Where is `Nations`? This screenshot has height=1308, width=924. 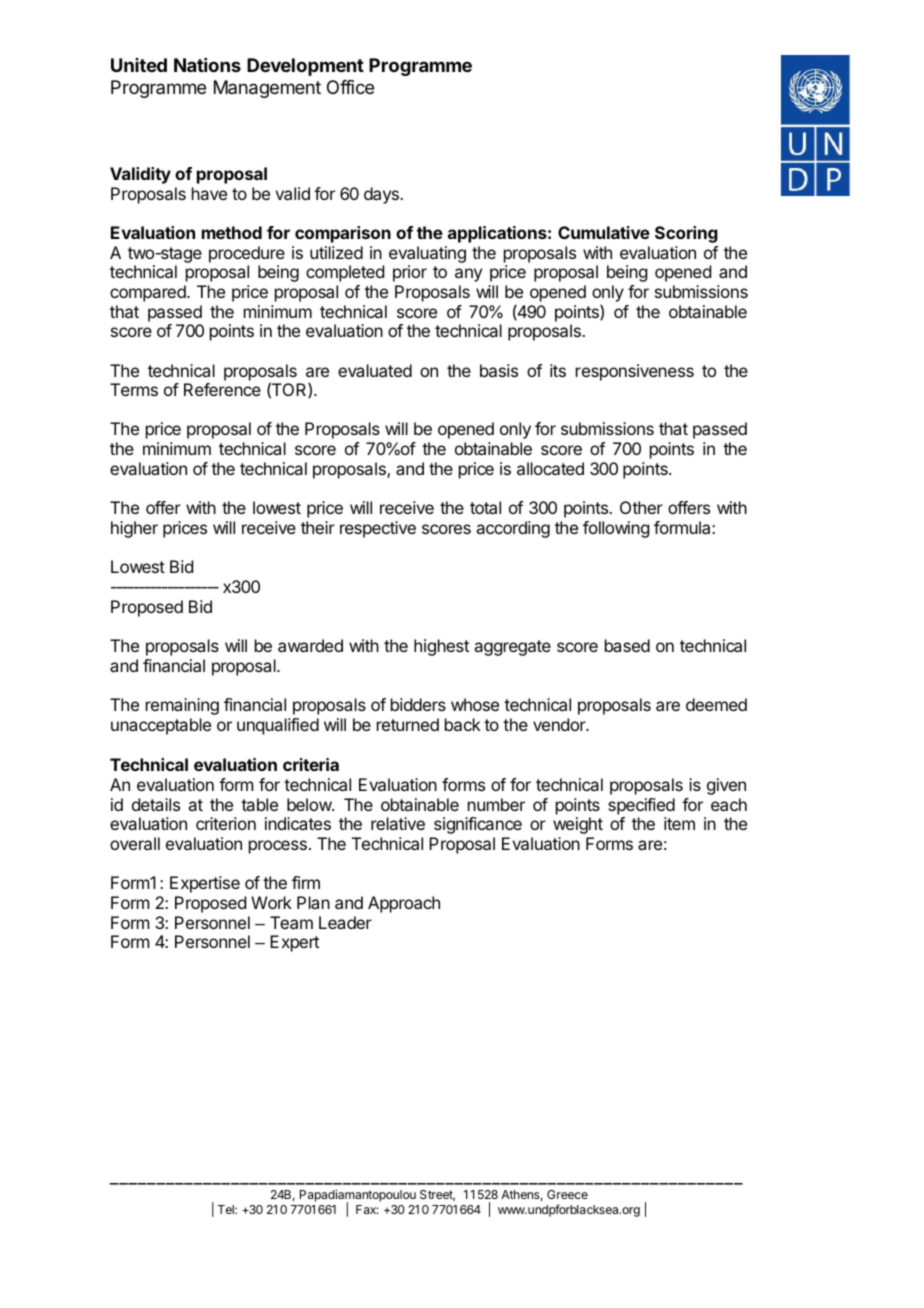
Nations is located at coordinates (207, 65).
